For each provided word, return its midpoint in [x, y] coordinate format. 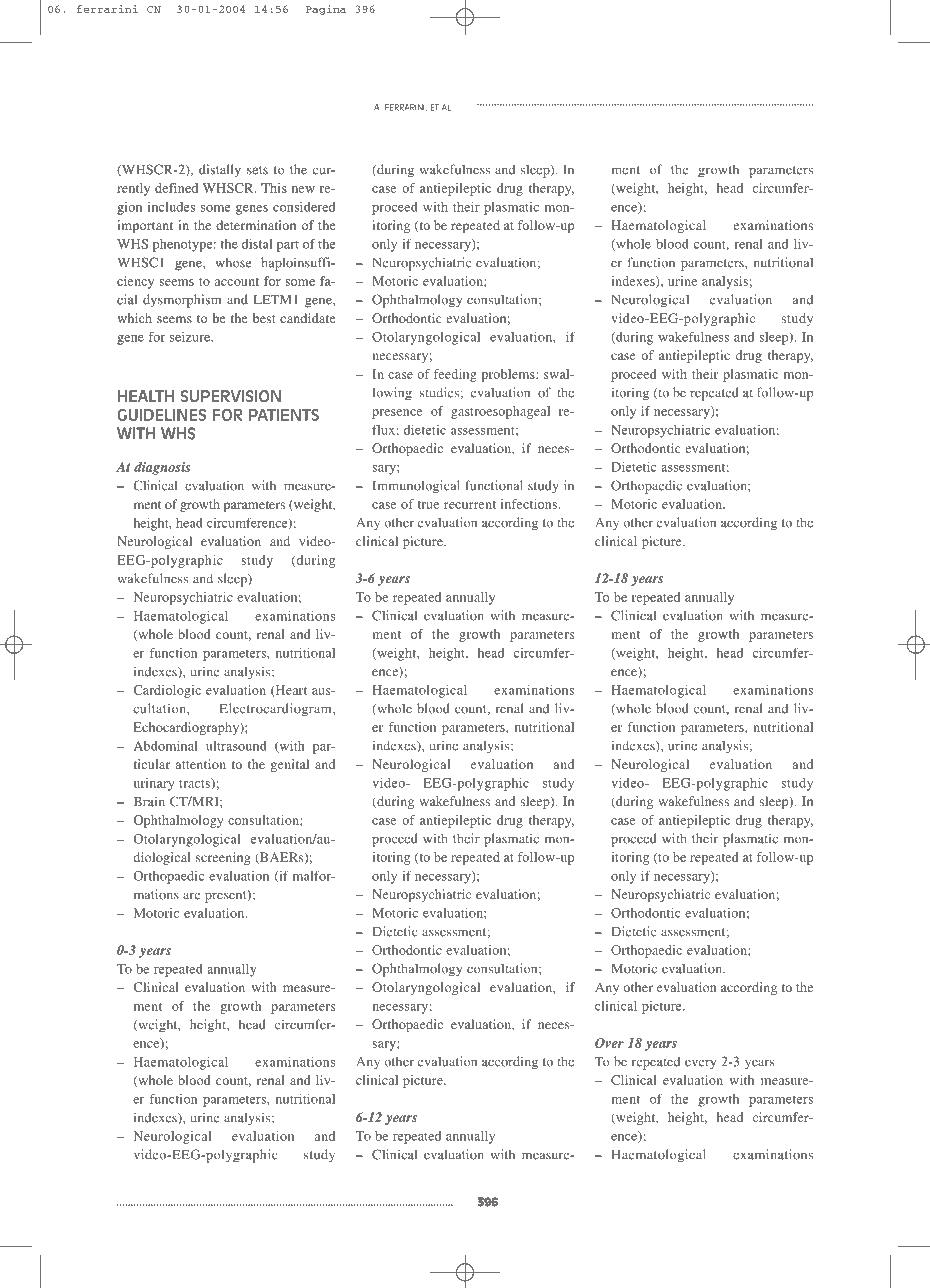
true [428, 505]
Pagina [326, 10]
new [303, 189]
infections [530, 504]
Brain [149, 801]
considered [304, 207]
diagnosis [162, 468]
